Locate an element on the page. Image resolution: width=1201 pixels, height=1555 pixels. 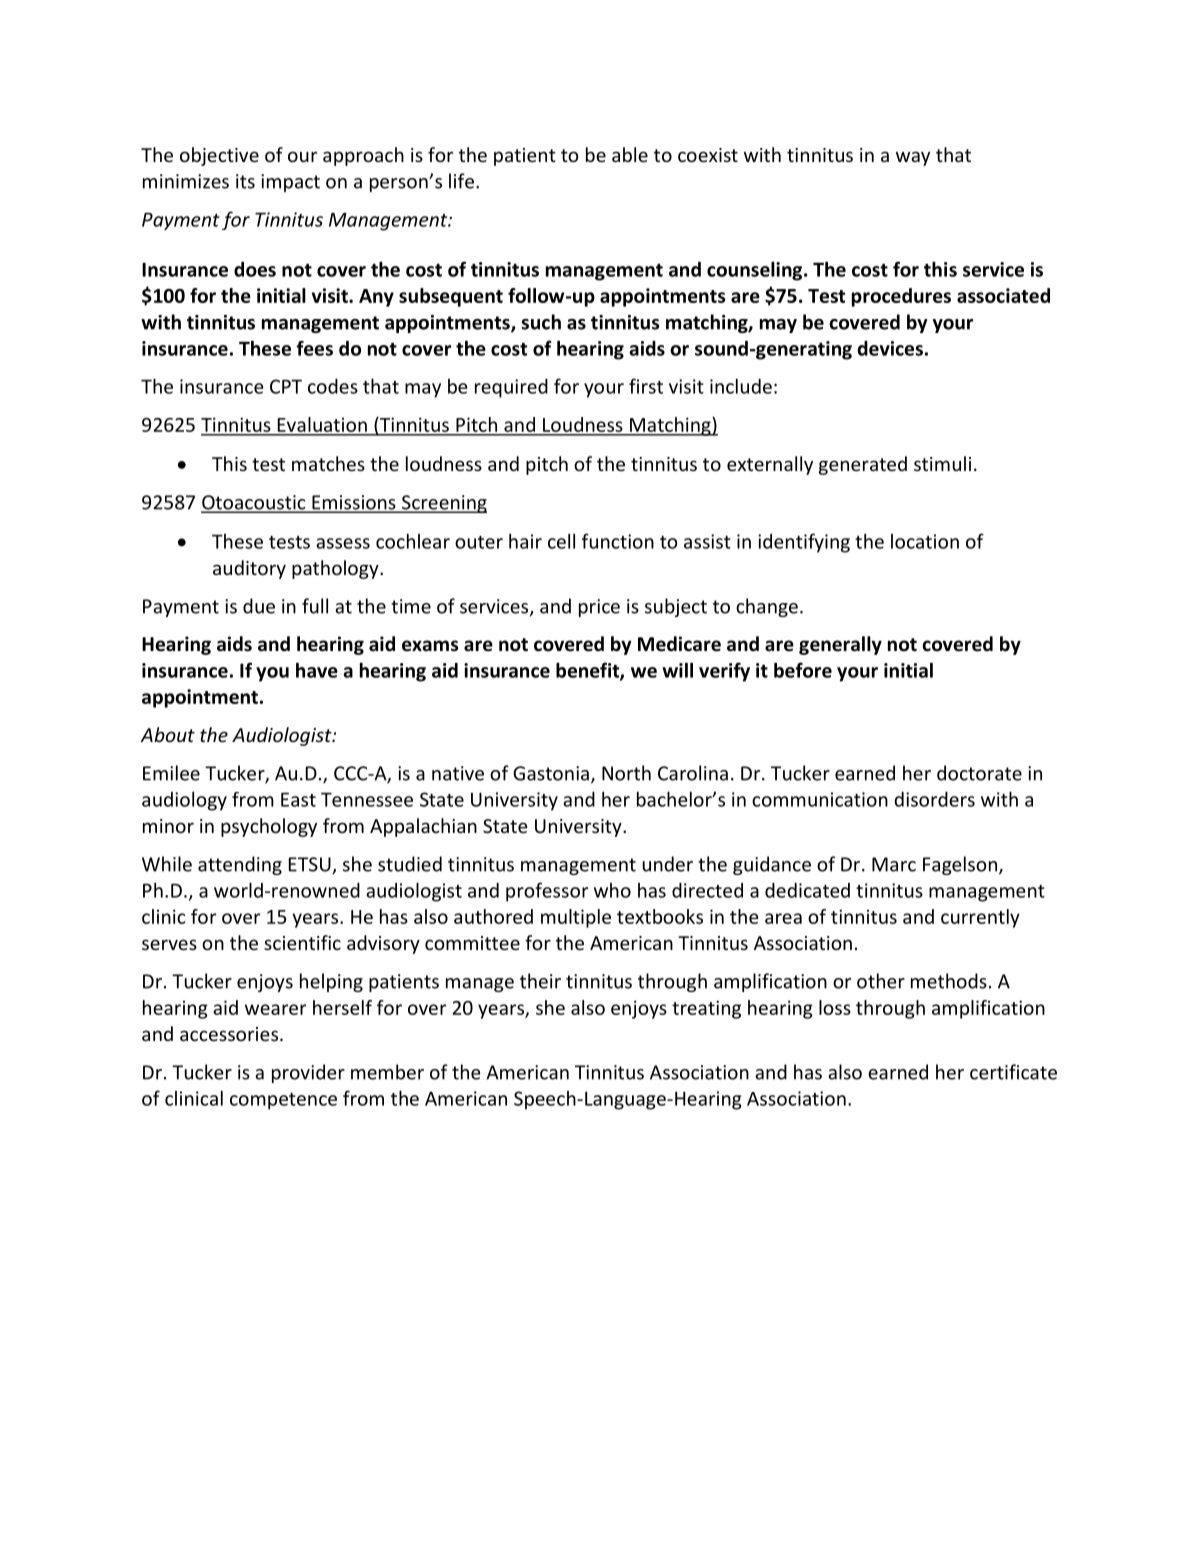
certificate is located at coordinates (1013, 1072).
